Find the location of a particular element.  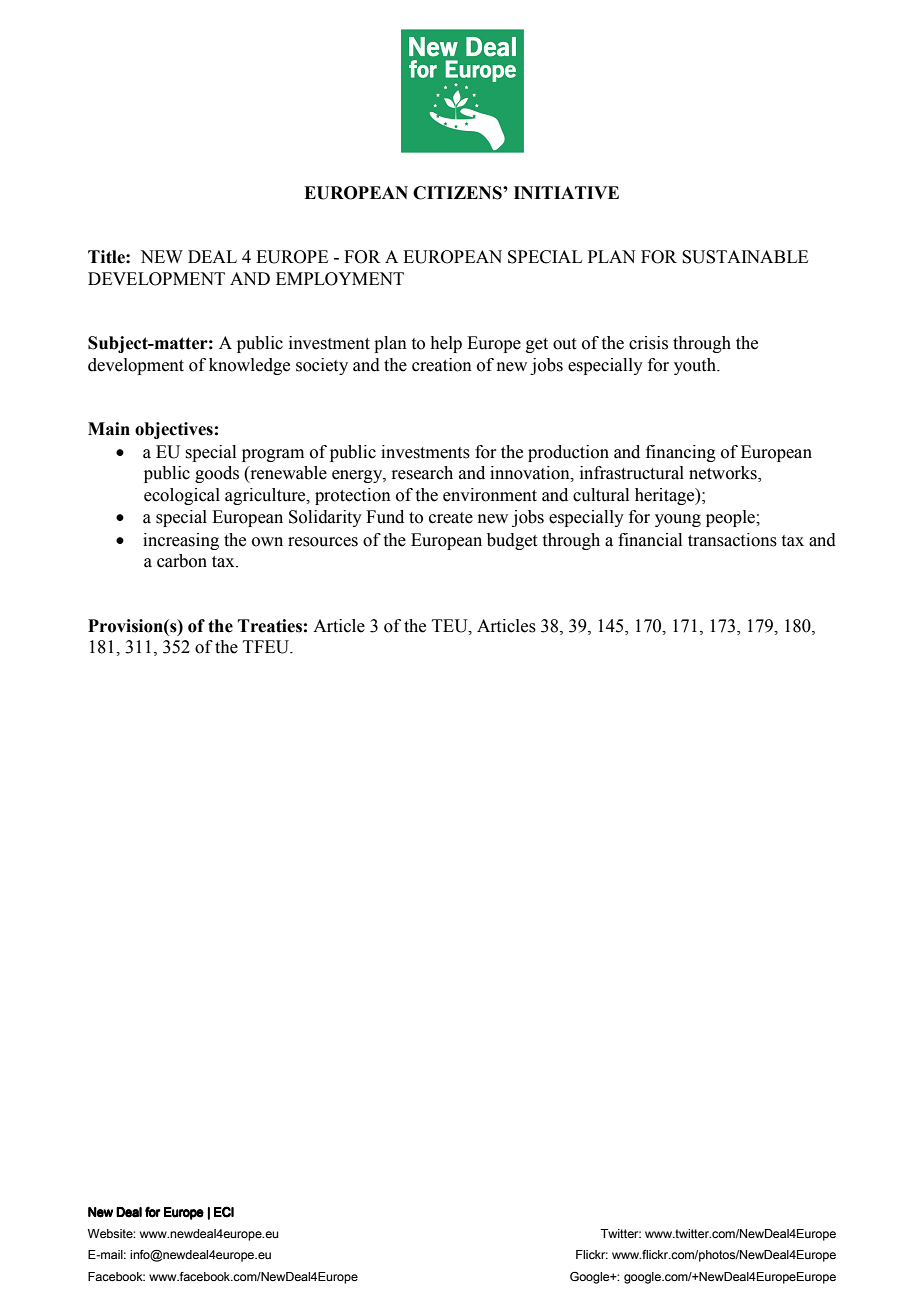

knowledge is located at coordinates (249, 366).
